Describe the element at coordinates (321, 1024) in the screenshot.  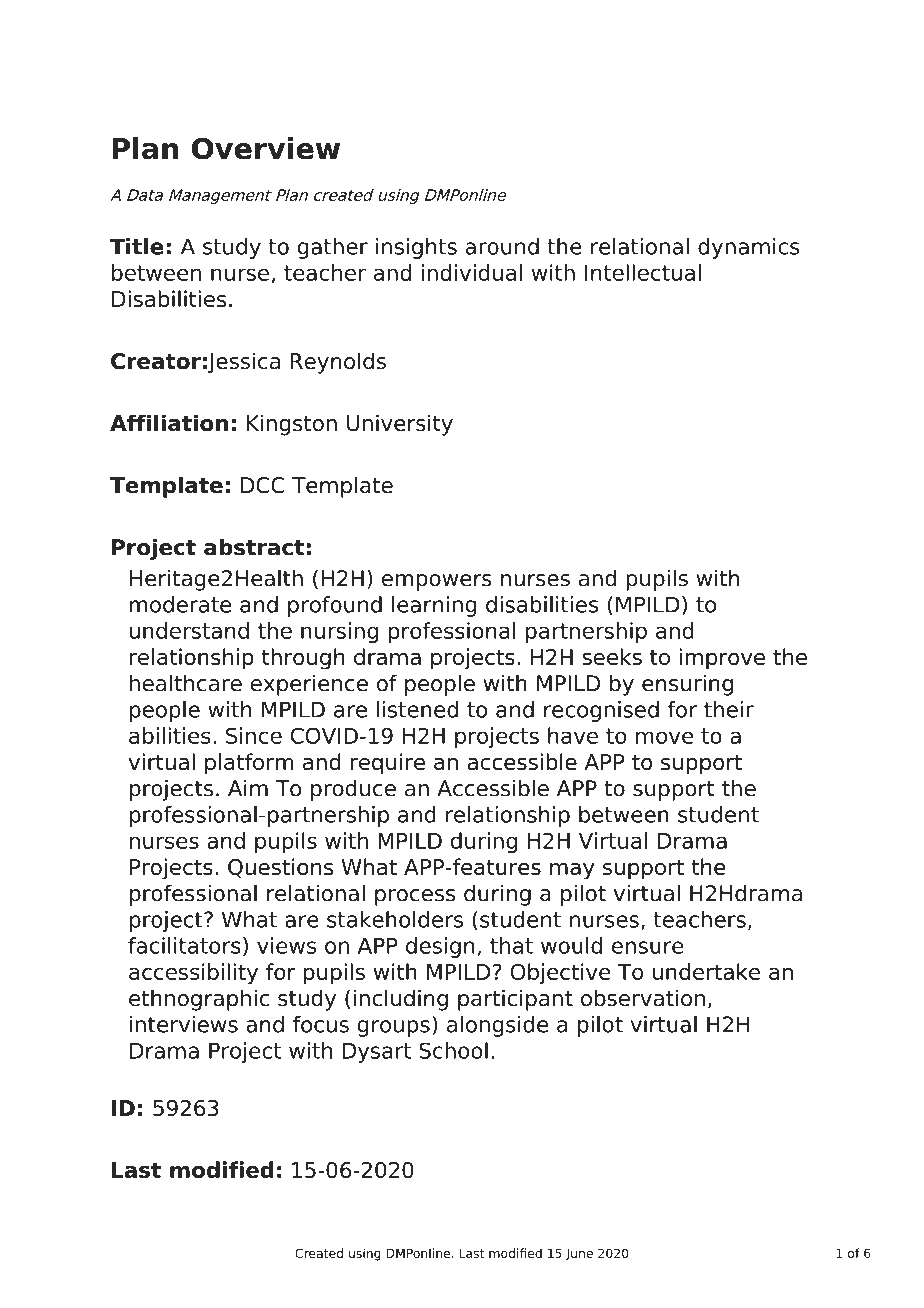
I see `focus` at that location.
